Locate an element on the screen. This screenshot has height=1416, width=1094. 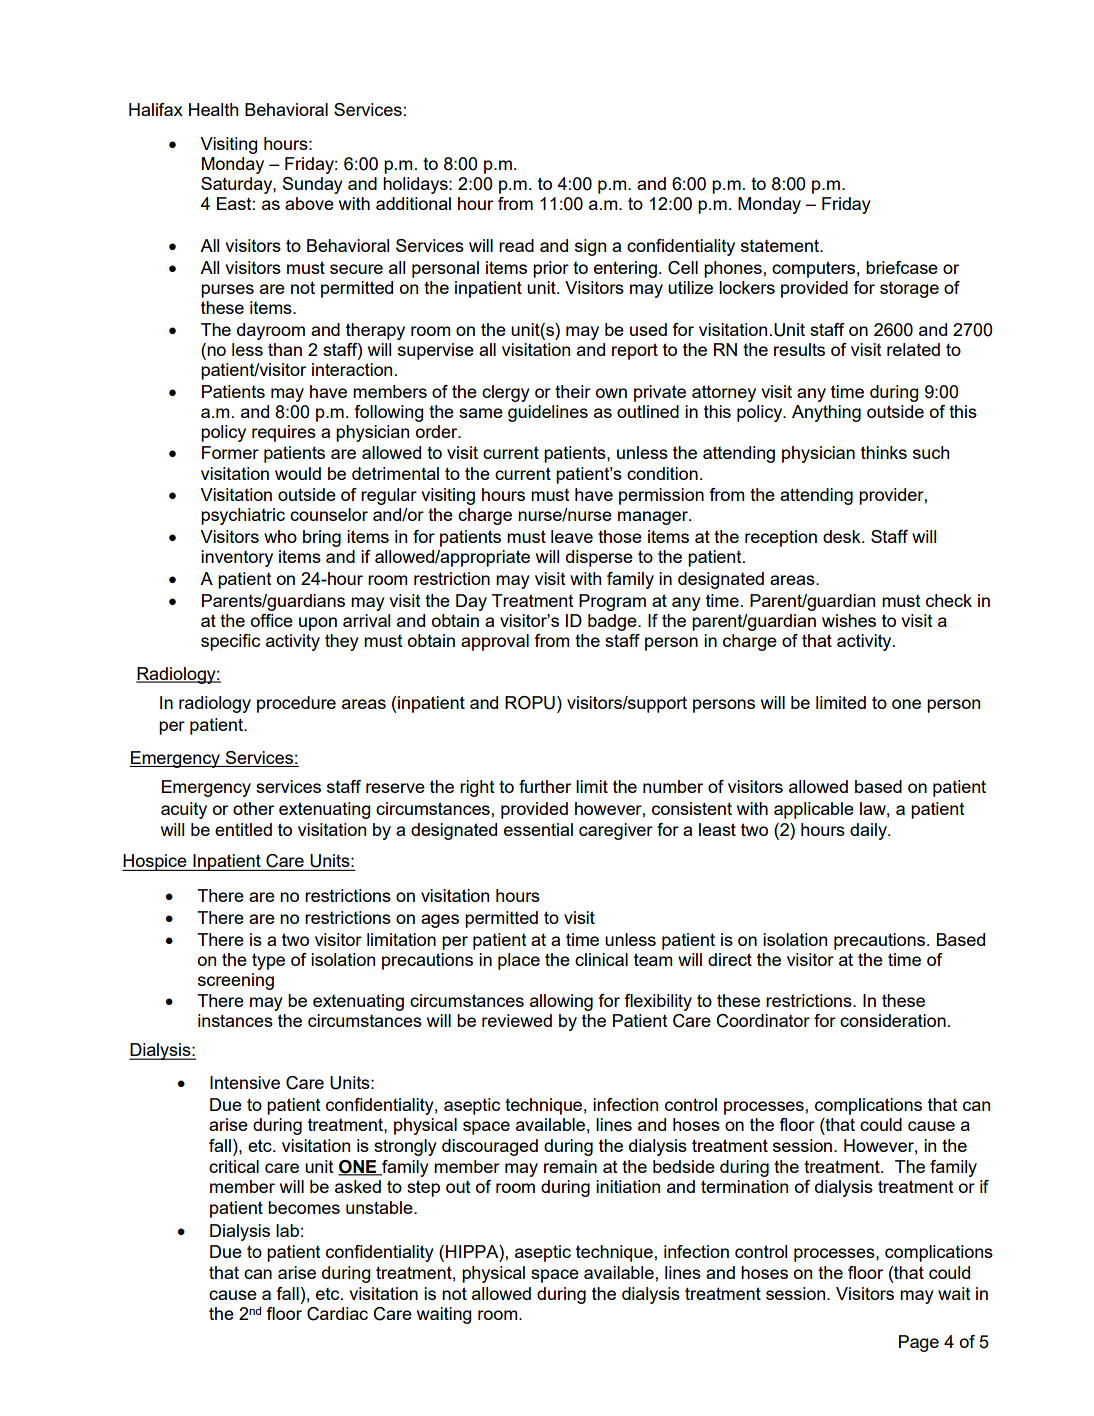
office is located at coordinates (272, 620).
